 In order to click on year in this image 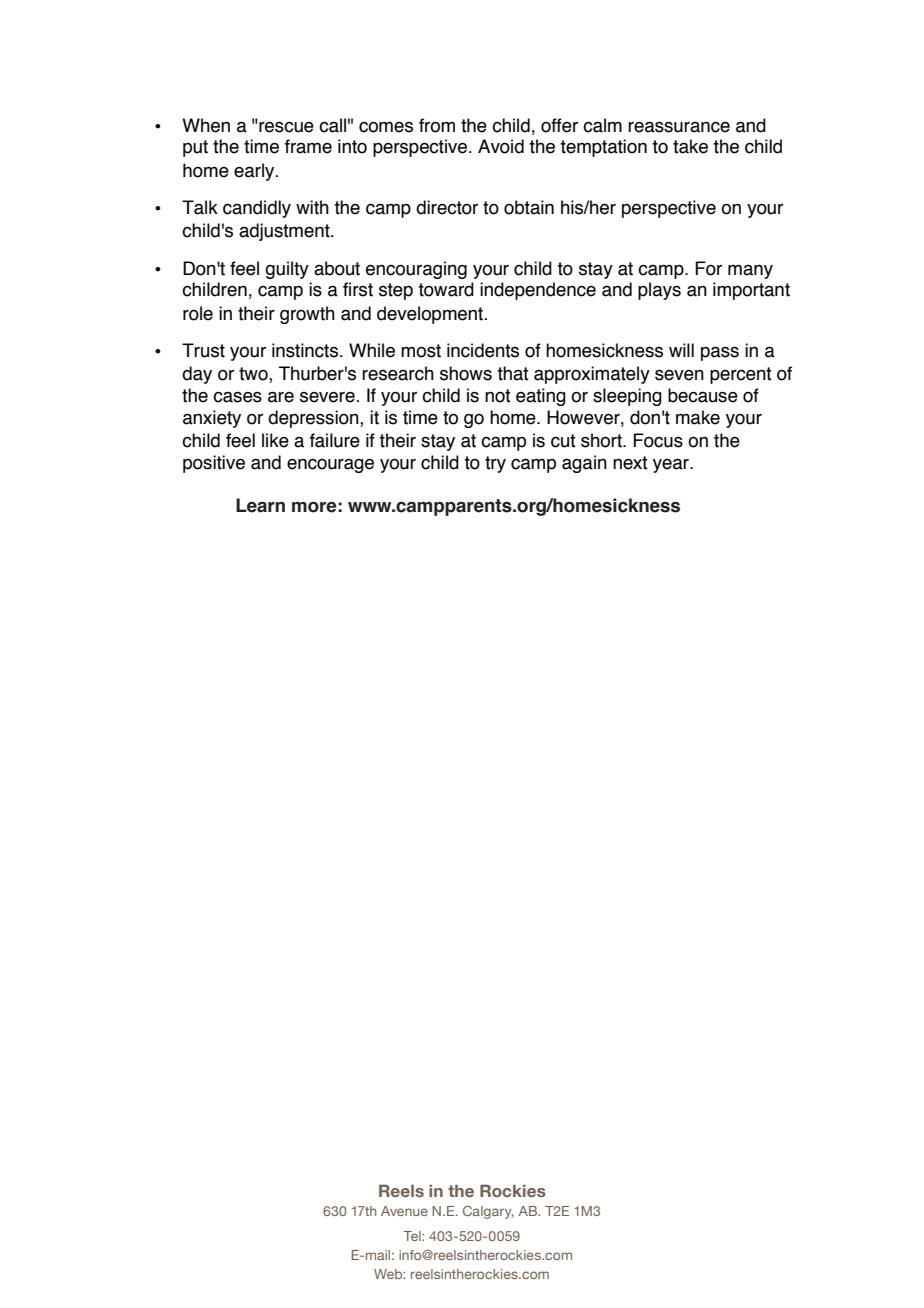, I will do `click(672, 465)`.
